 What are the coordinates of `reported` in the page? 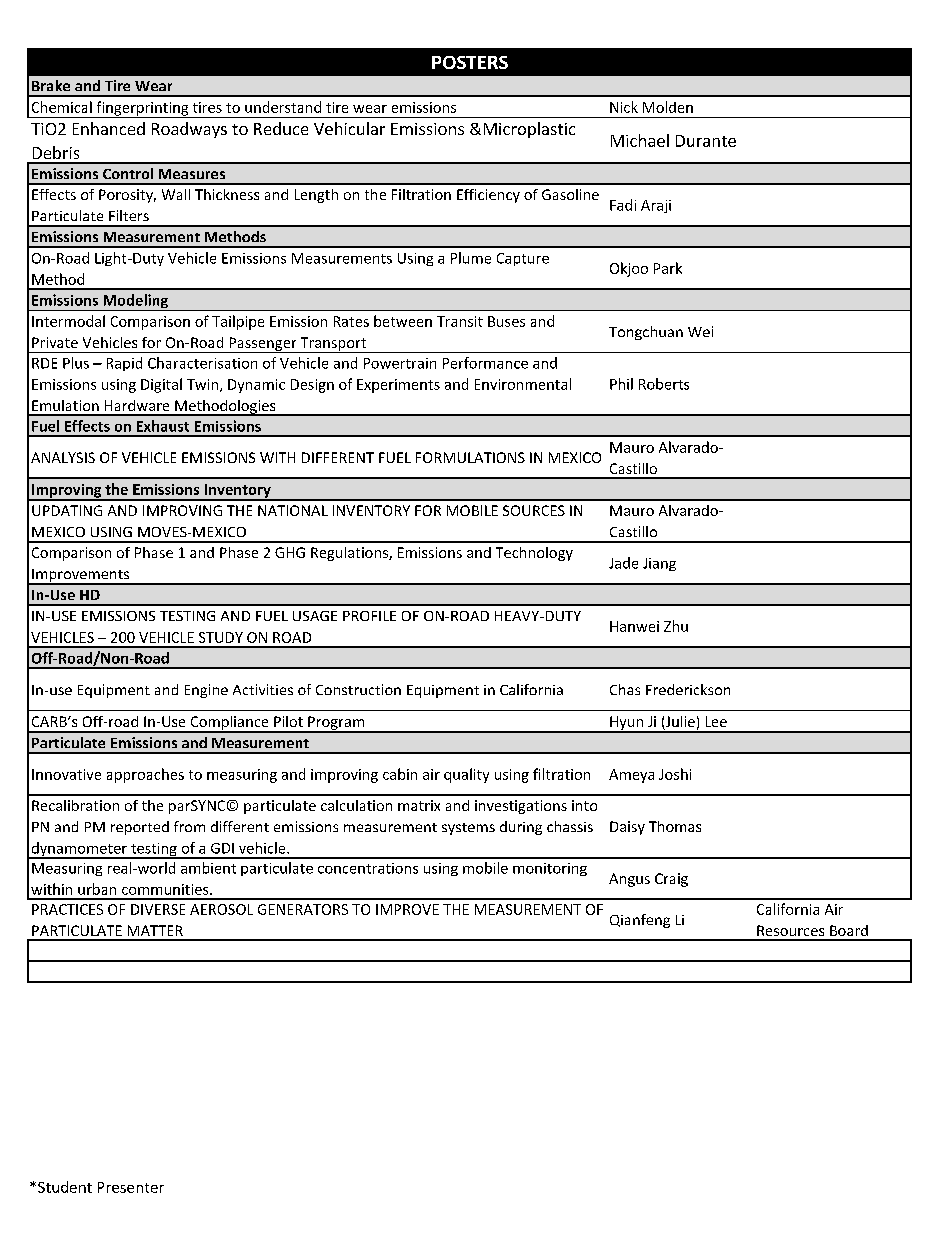 It's located at (140, 828).
